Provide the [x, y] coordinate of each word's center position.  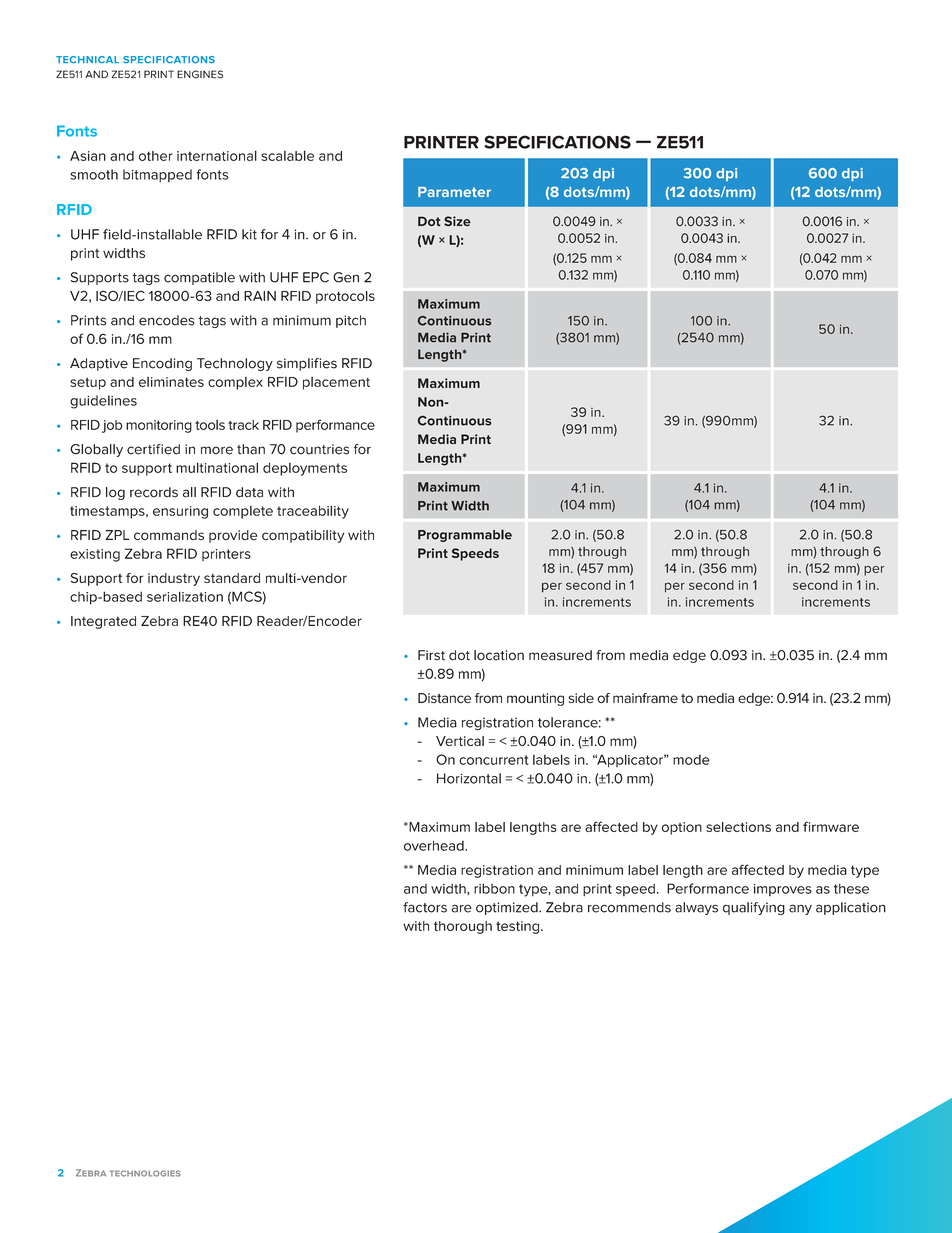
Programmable [465, 535]
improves [783, 890]
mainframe [645, 698]
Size [457, 221]
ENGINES [200, 74]
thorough [463, 927]
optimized [508, 908]
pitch [351, 321]
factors [425, 907]
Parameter [454, 192]
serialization [185, 596]
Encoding [162, 364]
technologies [145, 1173]
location [499, 655]
